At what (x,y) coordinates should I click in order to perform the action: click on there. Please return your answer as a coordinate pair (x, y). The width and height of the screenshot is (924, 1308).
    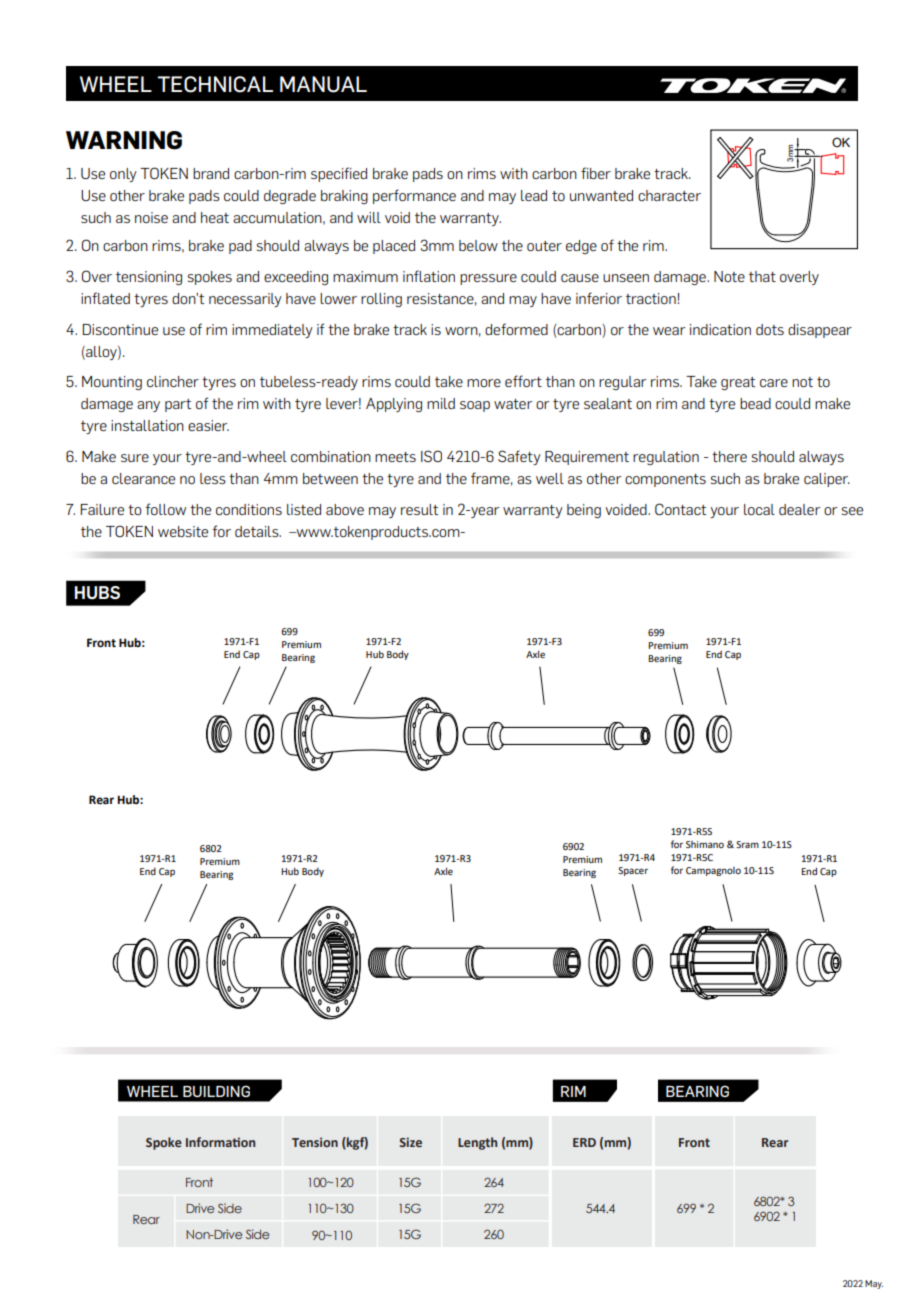
    Looking at the image, I should click on (729, 456).
